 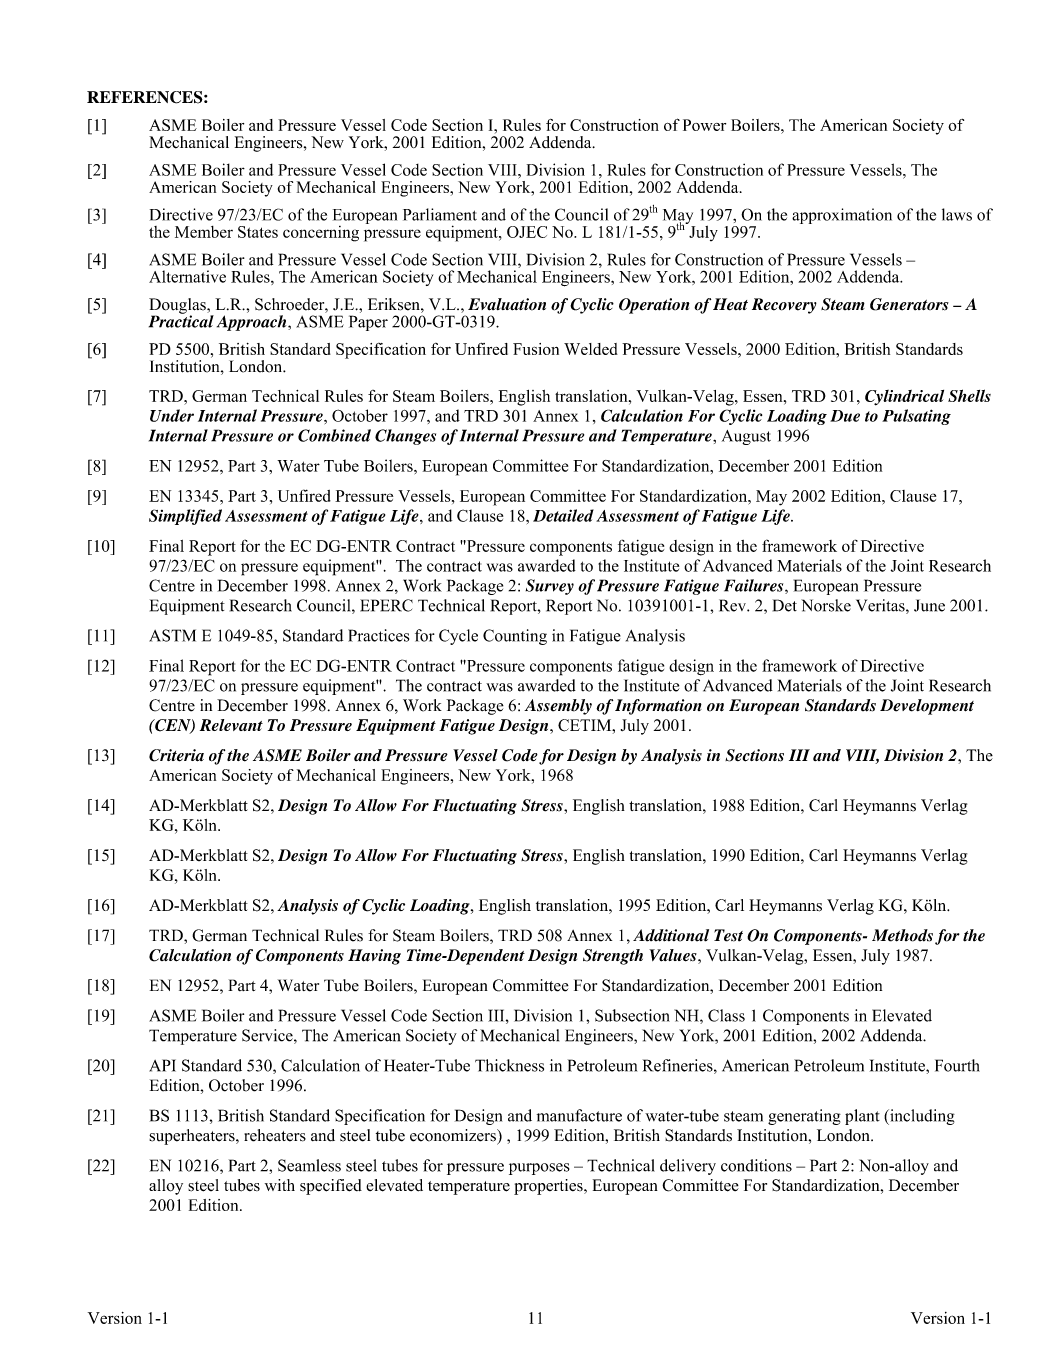 I want to click on States, so click(x=258, y=232).
